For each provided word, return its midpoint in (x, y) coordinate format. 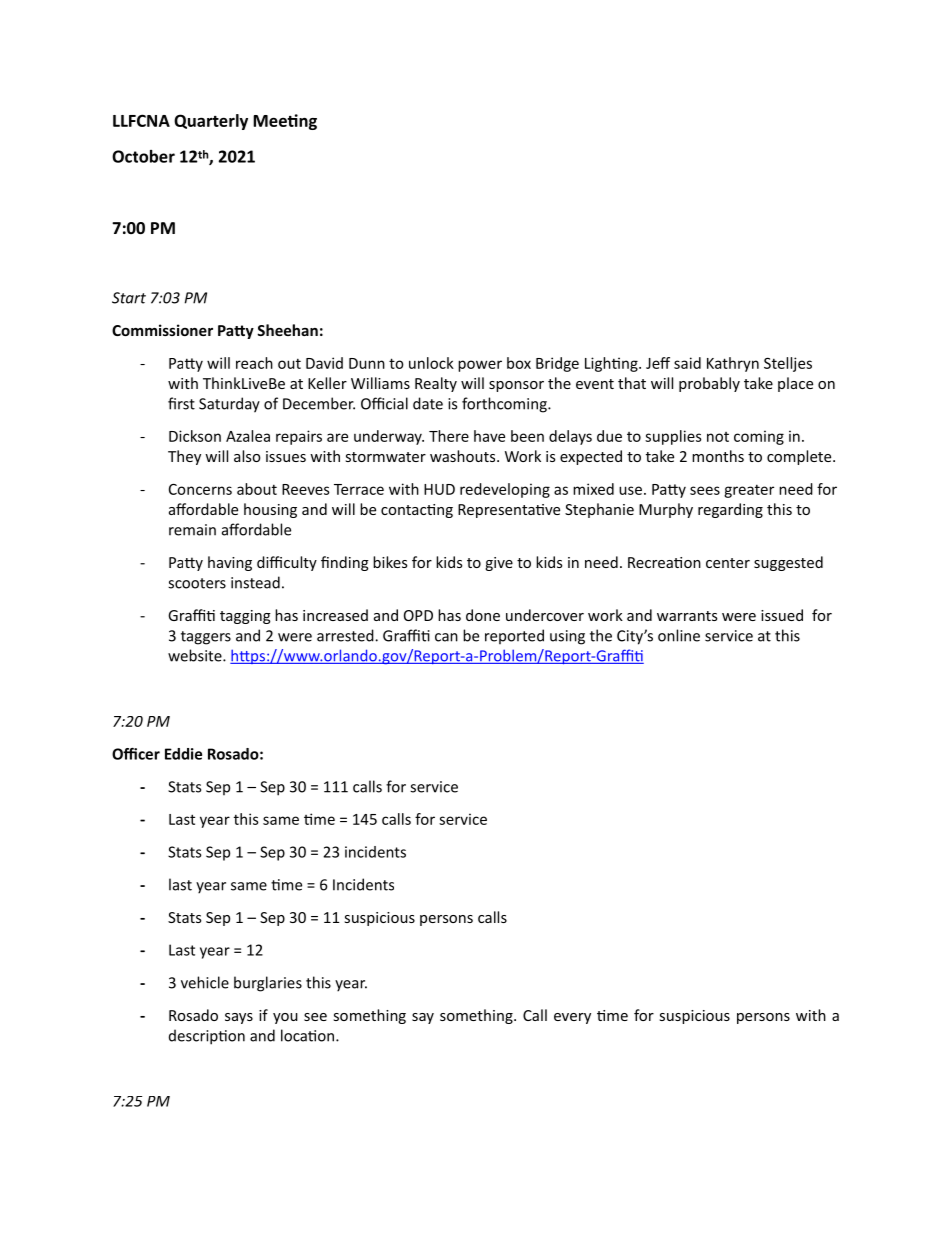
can (446, 637)
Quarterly (211, 122)
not (718, 437)
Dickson (195, 436)
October (143, 156)
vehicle (205, 982)
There (449, 436)
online (679, 635)
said (687, 363)
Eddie (183, 754)
